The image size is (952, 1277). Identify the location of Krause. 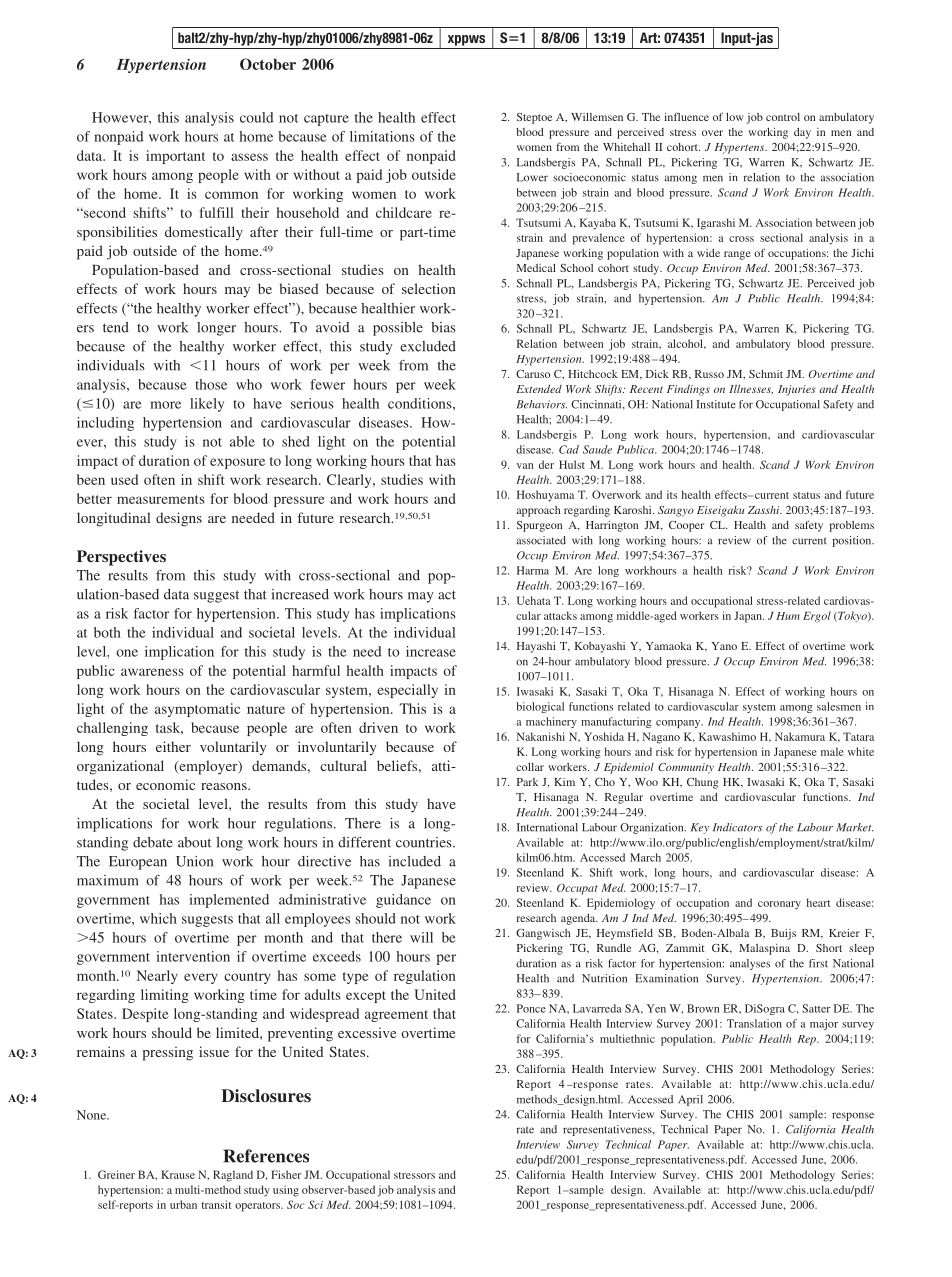
(178, 1174).
